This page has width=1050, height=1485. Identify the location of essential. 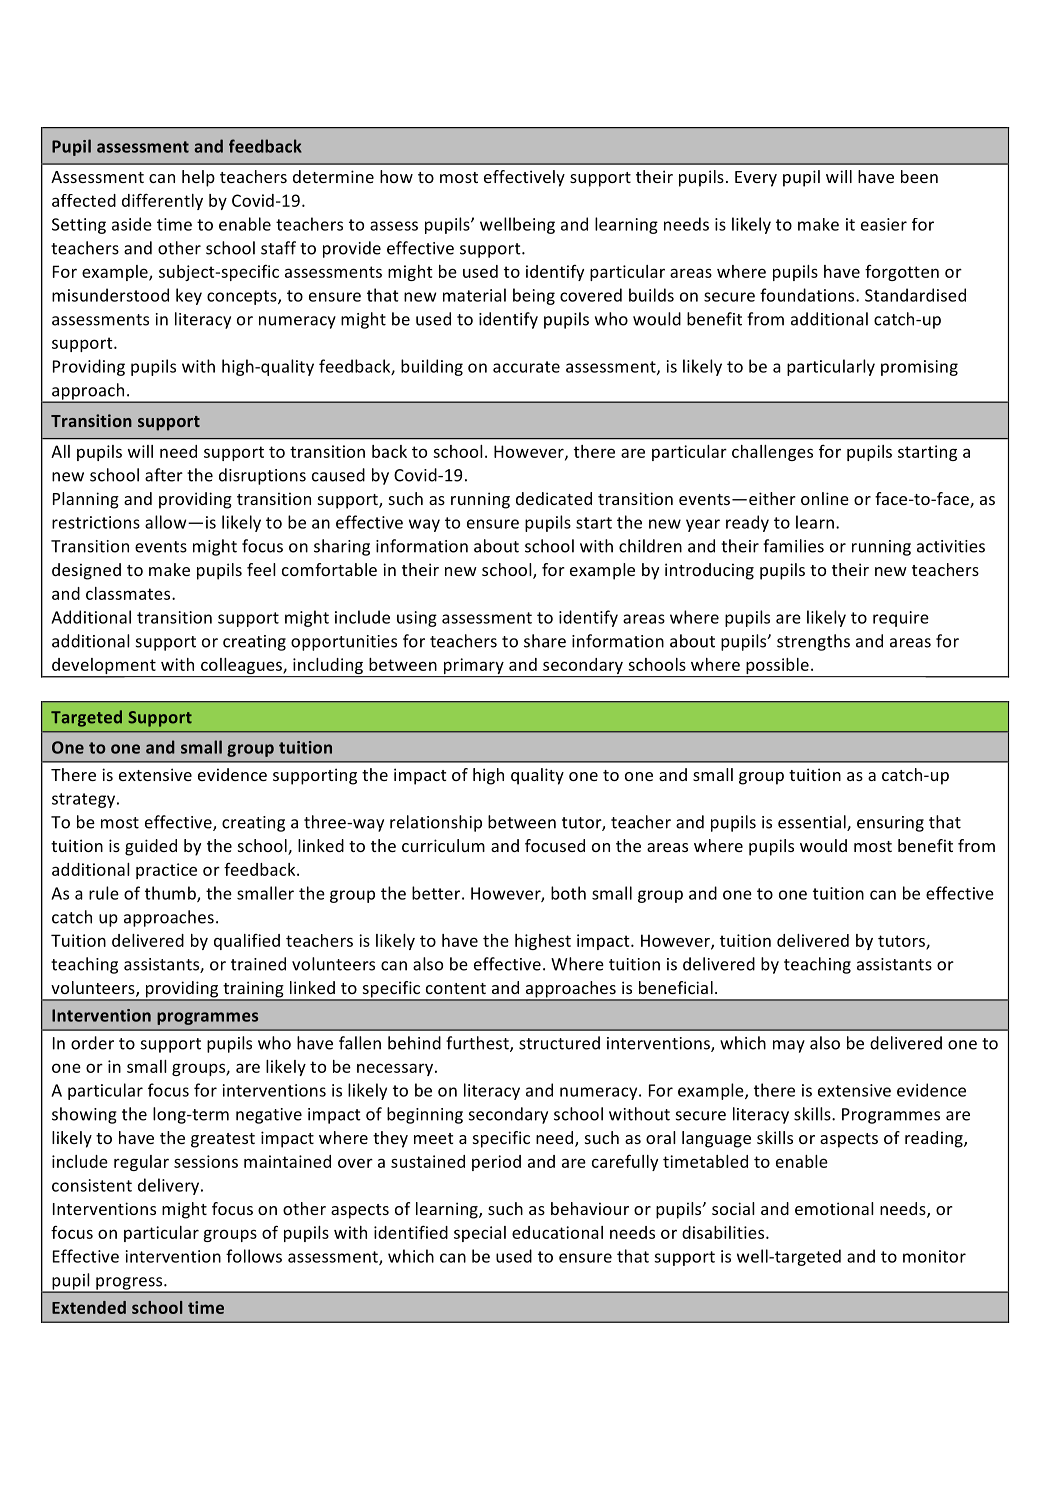
(813, 823).
